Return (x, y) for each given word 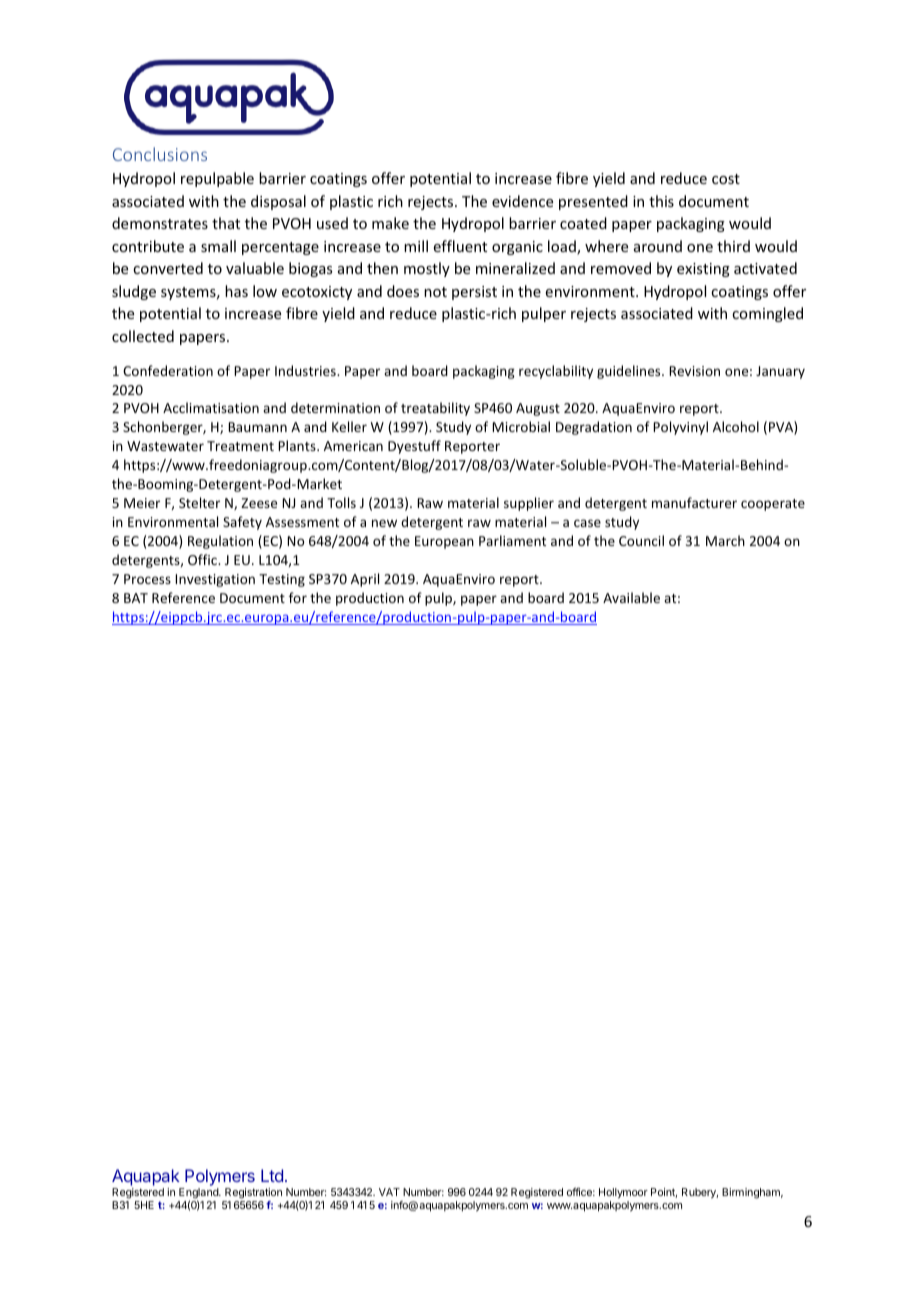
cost (726, 179)
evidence (522, 201)
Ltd (272, 1175)
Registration (252, 1195)
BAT (136, 598)
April (365, 580)
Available (631, 597)
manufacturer (694, 502)
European (444, 542)
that (226, 223)
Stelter (199, 502)
